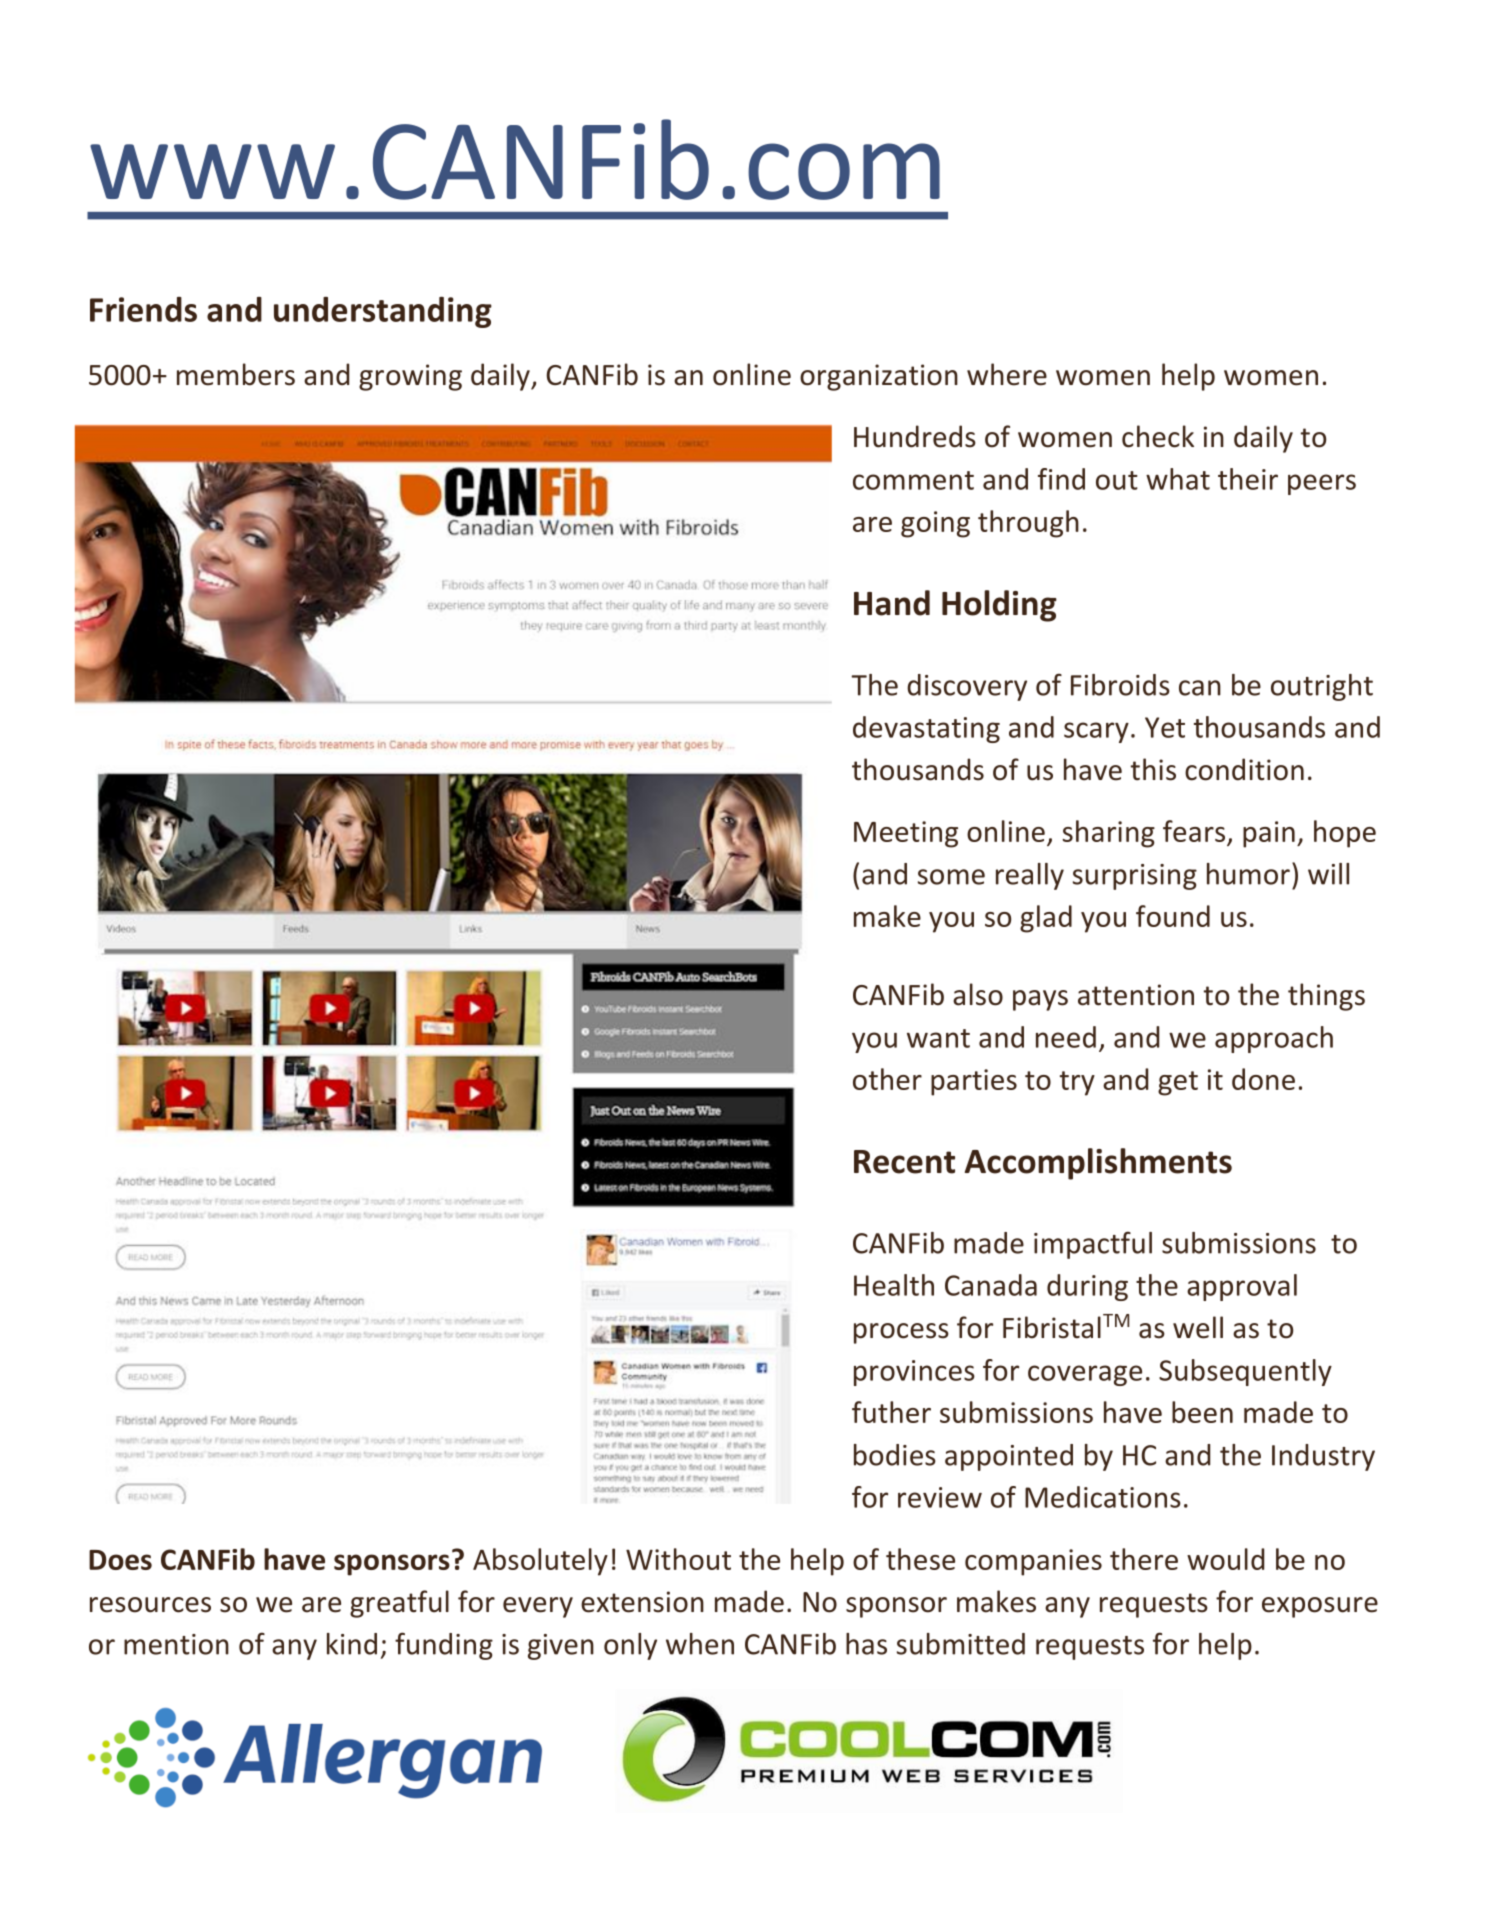 The image size is (1488, 1925). What do you see at coordinates (352, 1644) in the page?
I see `kind` at bounding box center [352, 1644].
